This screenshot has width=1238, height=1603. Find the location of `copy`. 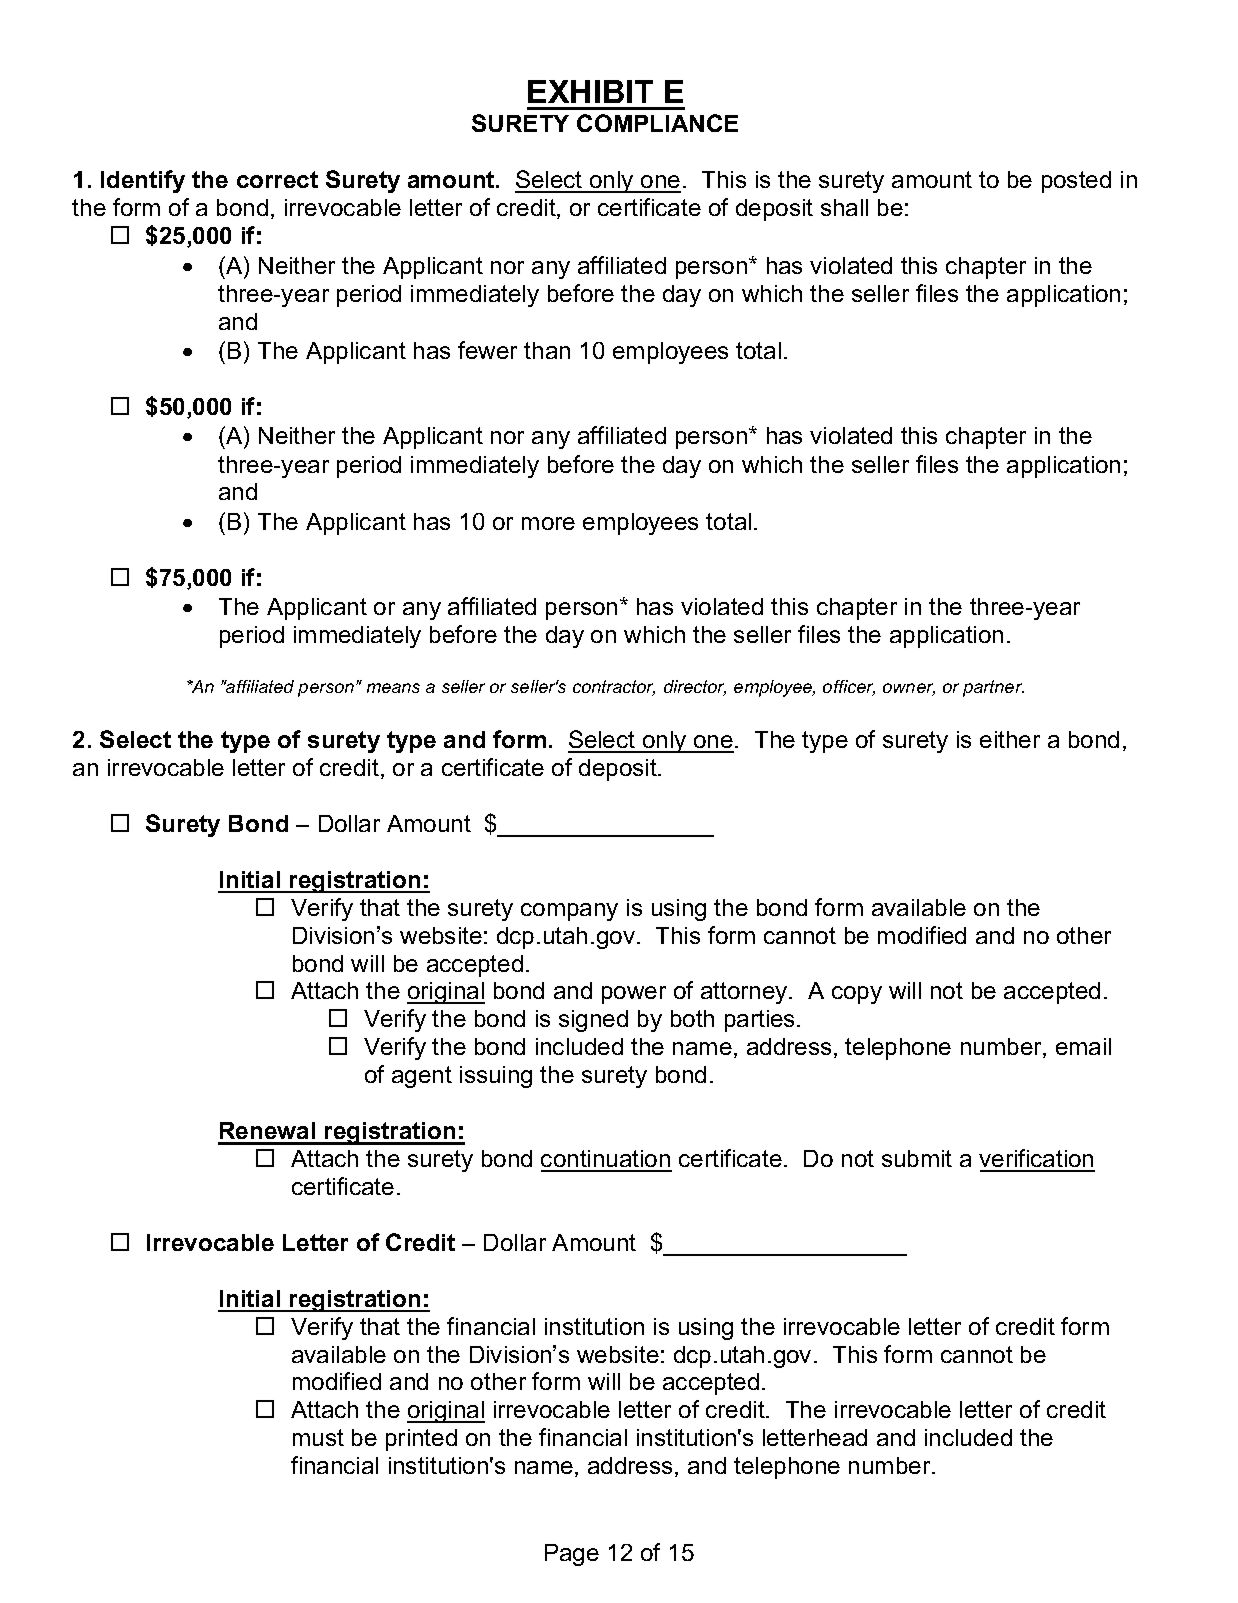

copy is located at coordinates (857, 995).
